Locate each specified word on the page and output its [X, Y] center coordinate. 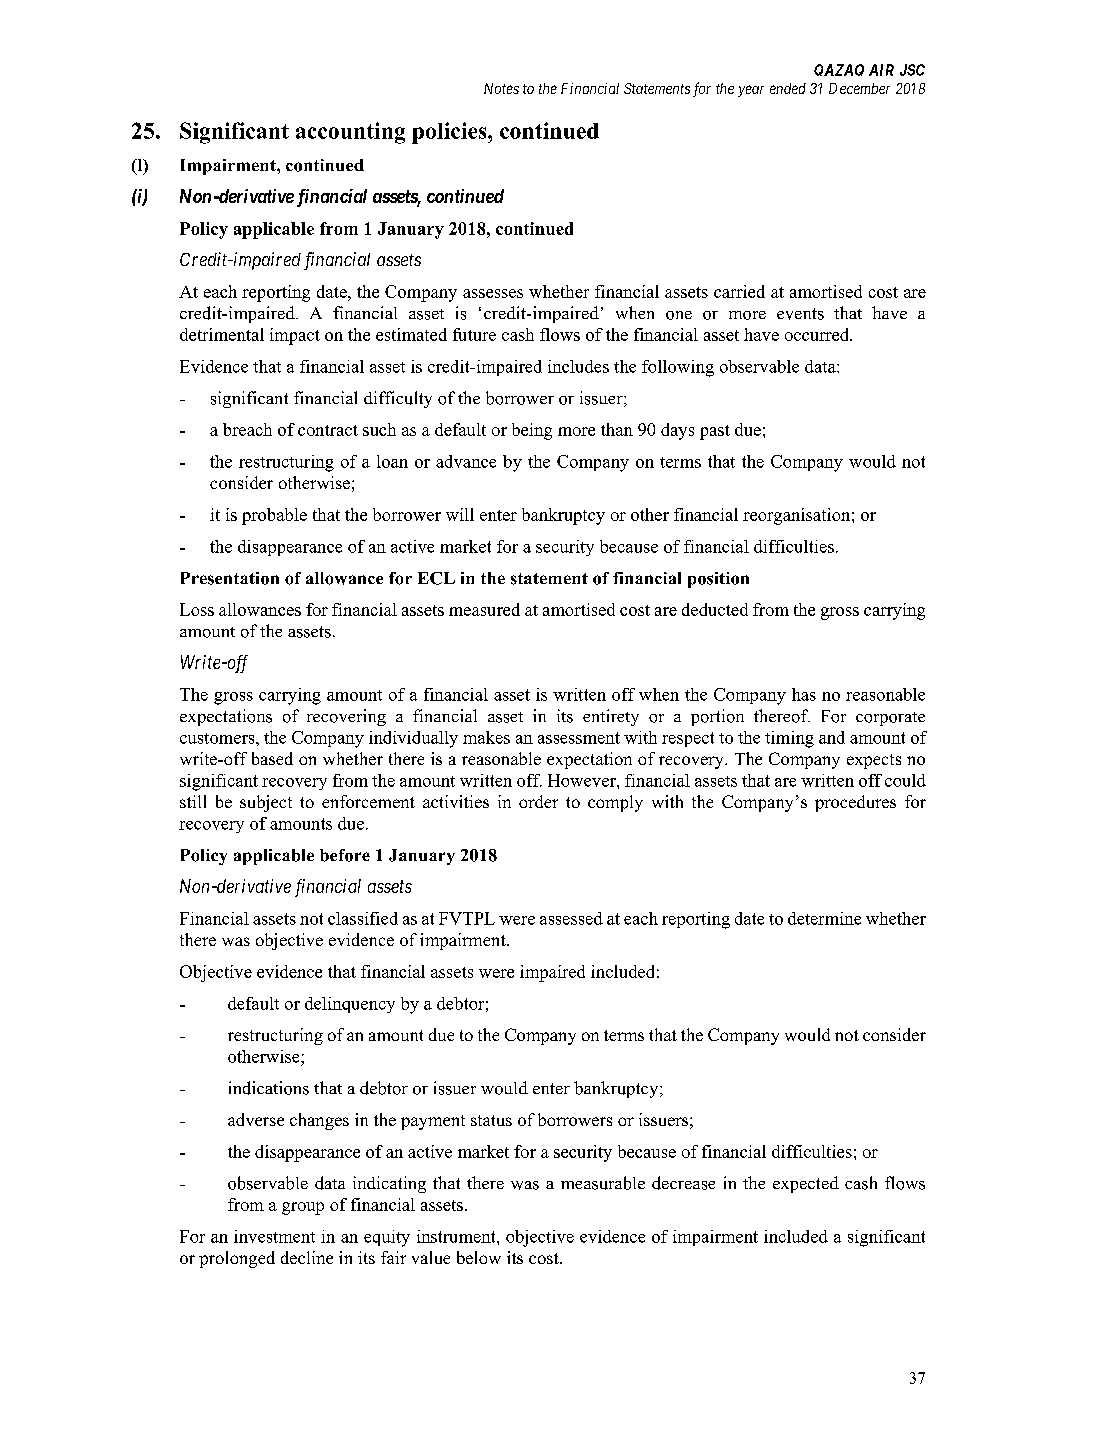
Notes [501, 88]
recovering [346, 717]
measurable [603, 1183]
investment [274, 1236]
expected [806, 1184]
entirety [611, 717]
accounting [350, 133]
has [804, 694]
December [859, 88]
